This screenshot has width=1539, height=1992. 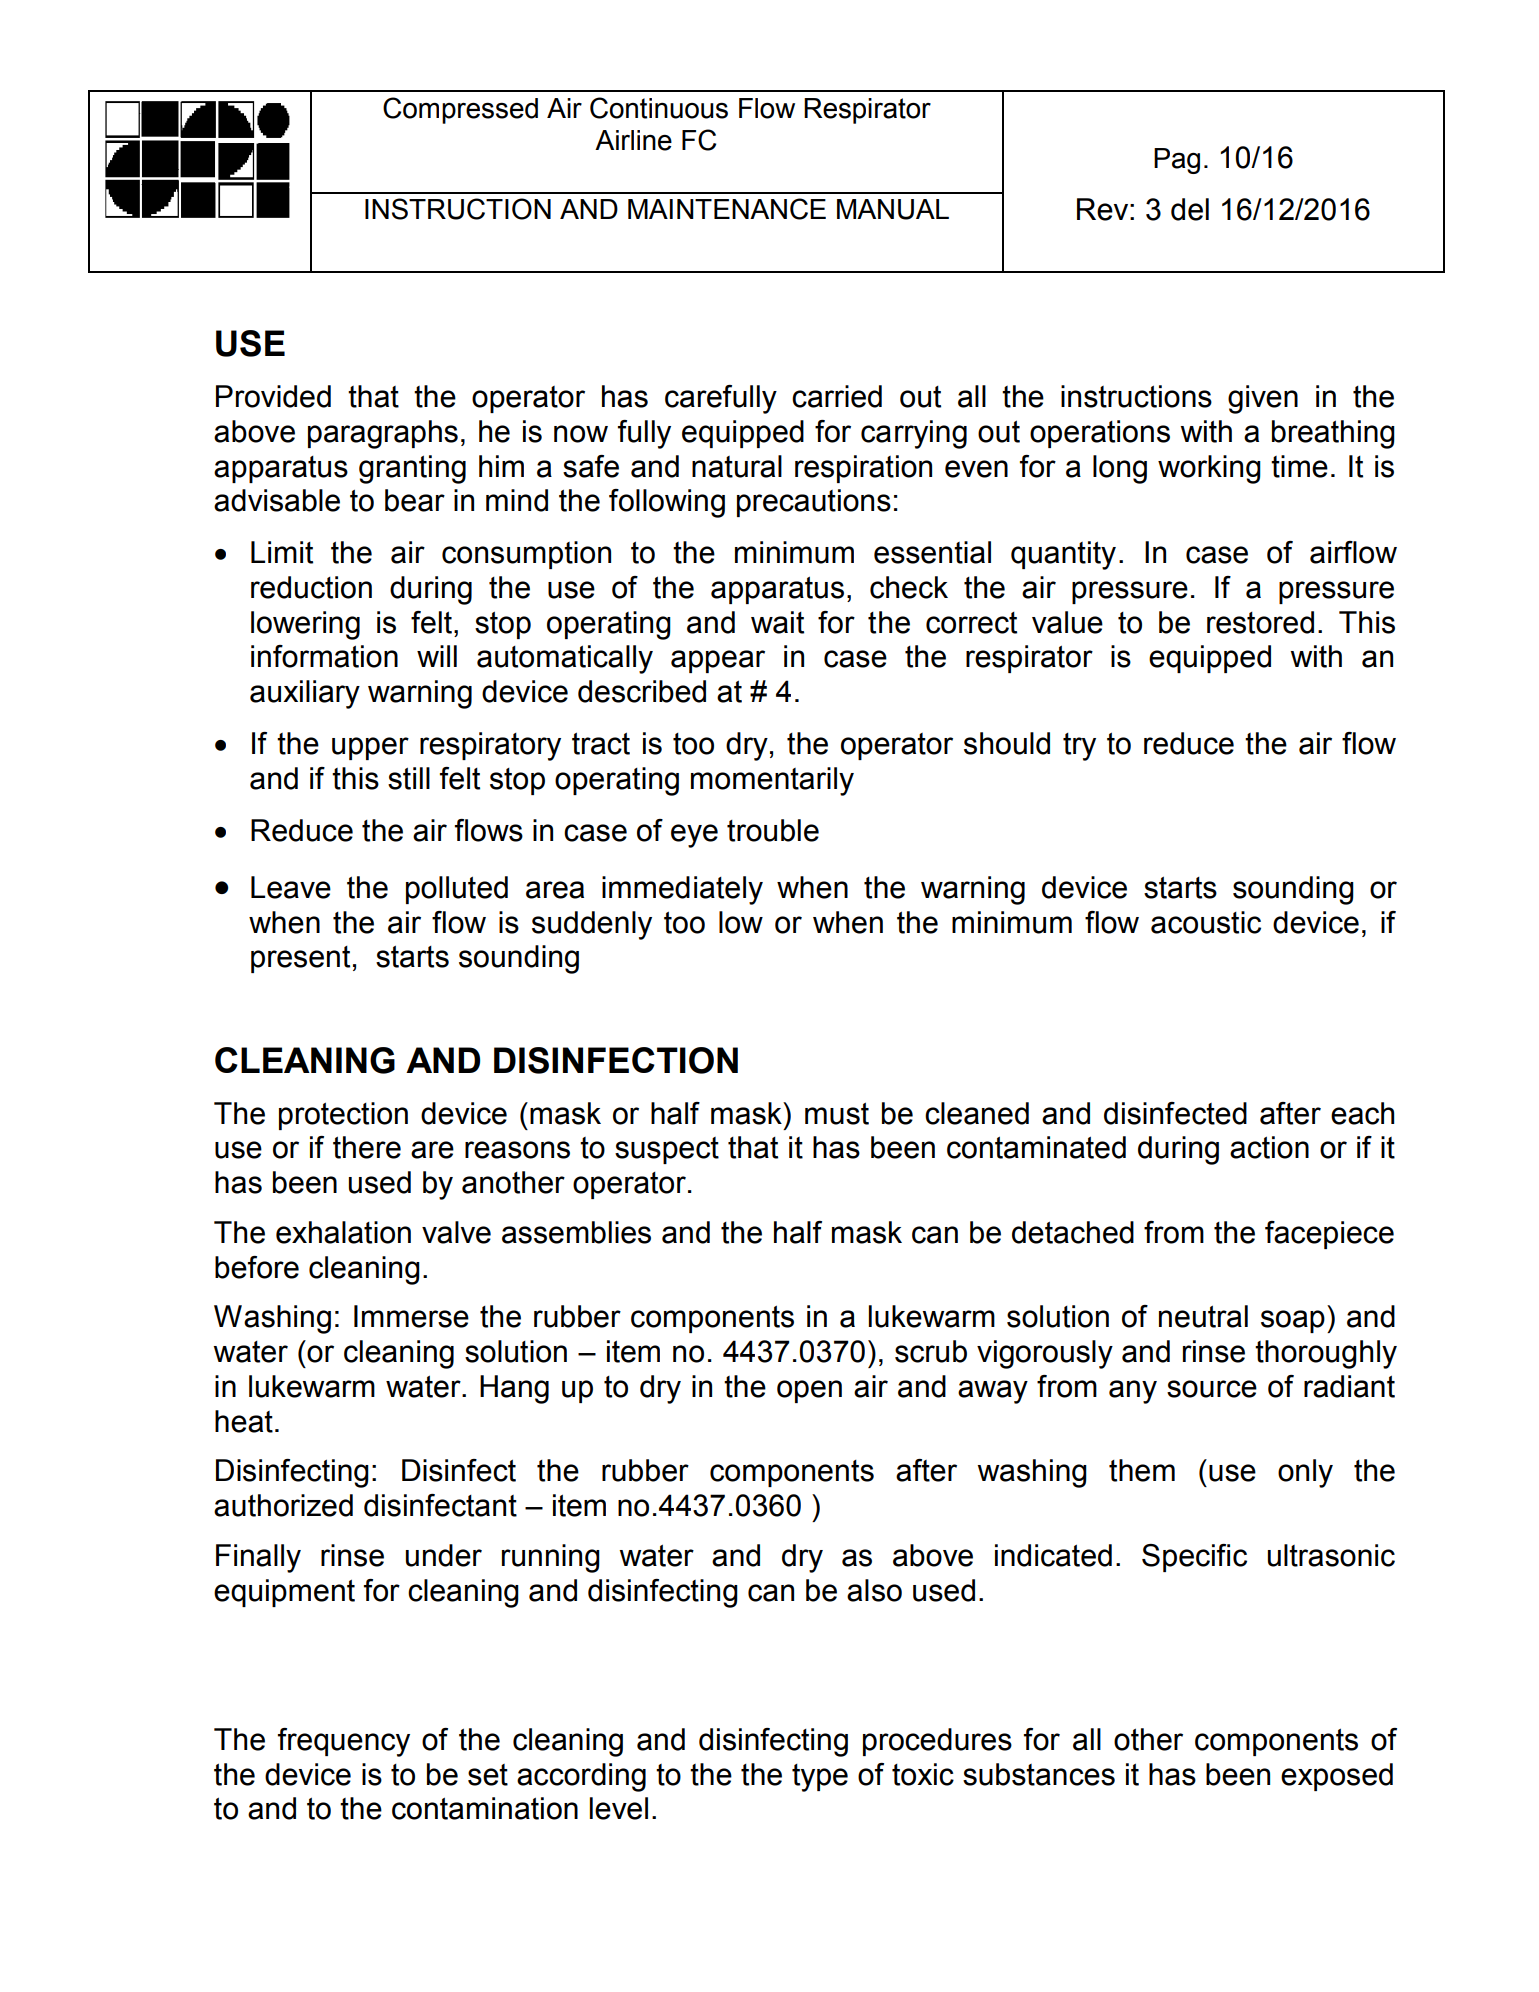 What do you see at coordinates (324, 656) in the screenshot?
I see `information` at bounding box center [324, 656].
